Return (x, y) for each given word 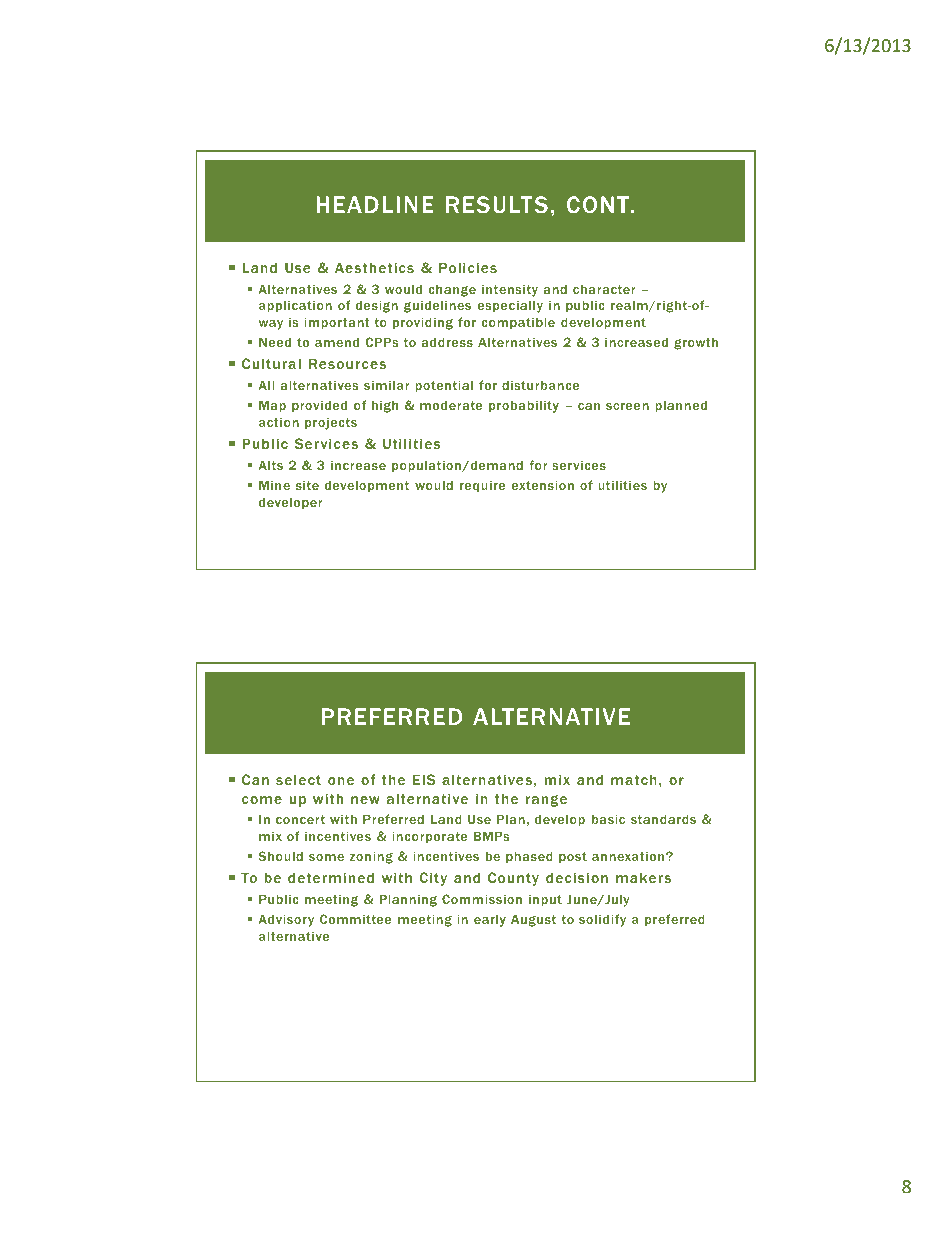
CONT (599, 204)
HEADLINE (375, 204)
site (307, 485)
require (482, 486)
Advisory (286, 920)
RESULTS (497, 204)
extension (543, 485)
